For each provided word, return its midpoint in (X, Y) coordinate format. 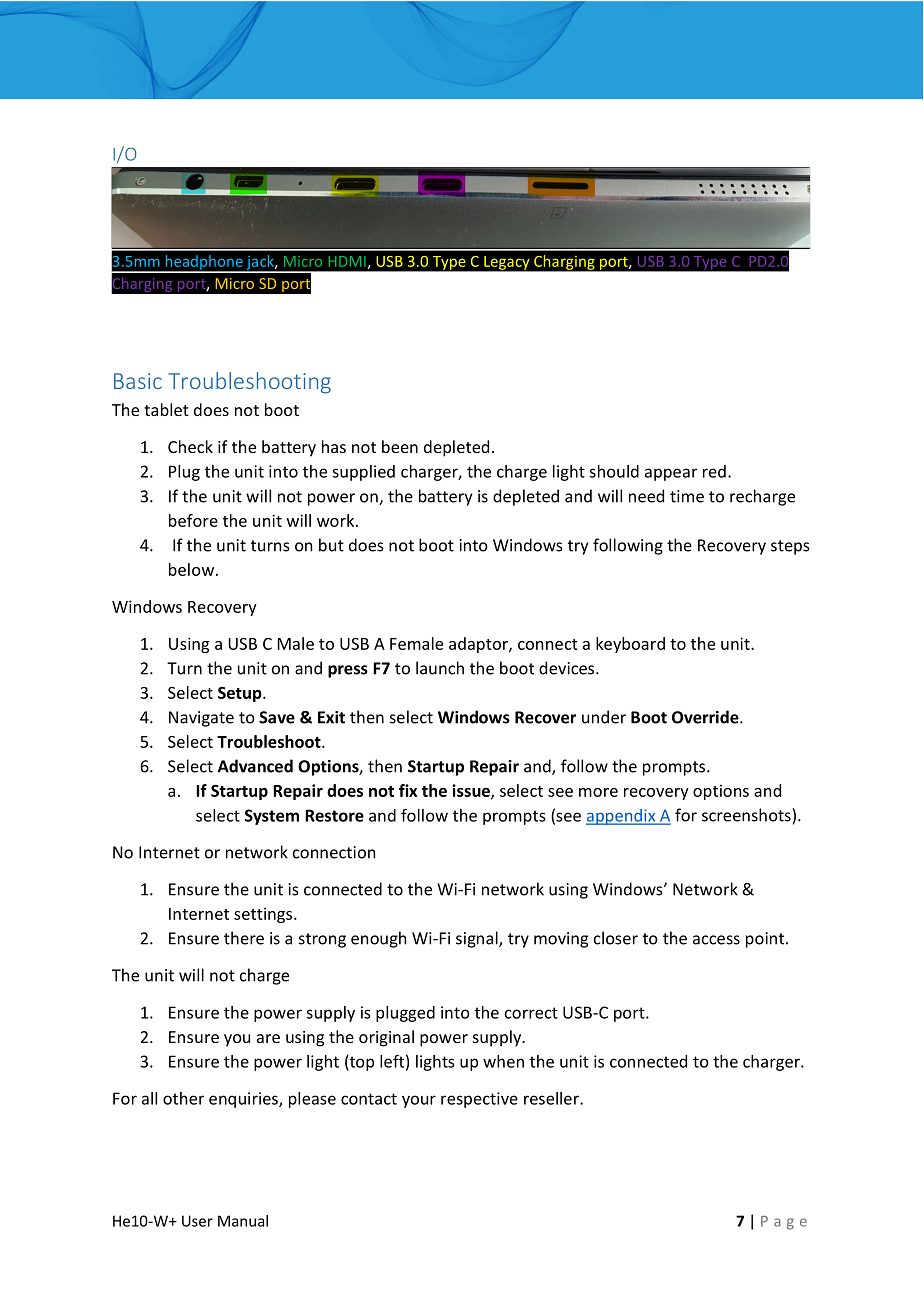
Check (190, 446)
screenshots (747, 815)
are (268, 1038)
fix (408, 790)
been (400, 446)
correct (531, 1013)
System (272, 817)
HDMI (347, 261)
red (714, 471)
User (197, 1221)
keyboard (630, 645)
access (716, 940)
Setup (241, 694)
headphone (204, 263)
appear (671, 474)
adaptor (479, 645)
